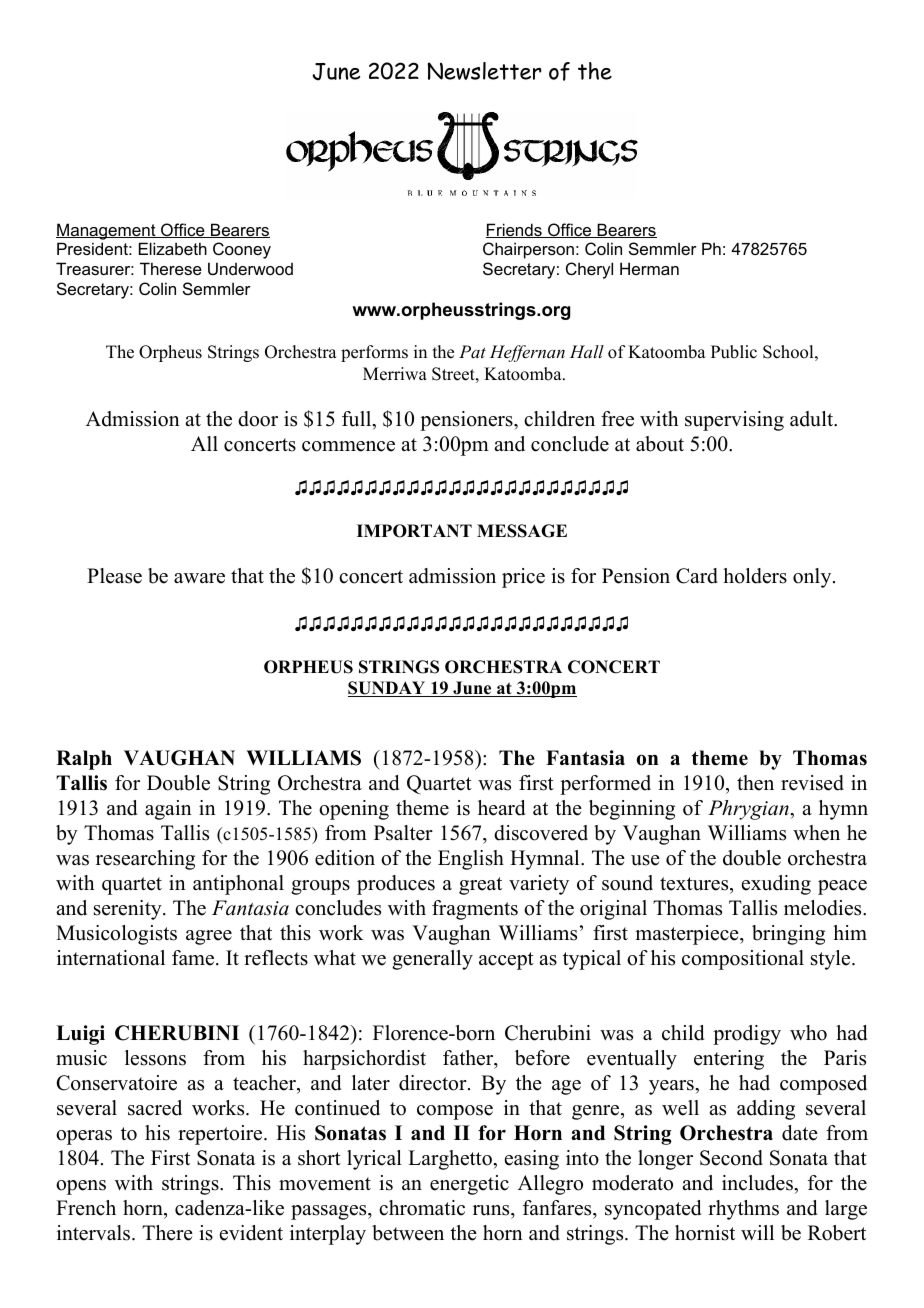 The width and height of the document is (924, 1308). What do you see at coordinates (107, 231) in the document?
I see `Management` at bounding box center [107, 231].
